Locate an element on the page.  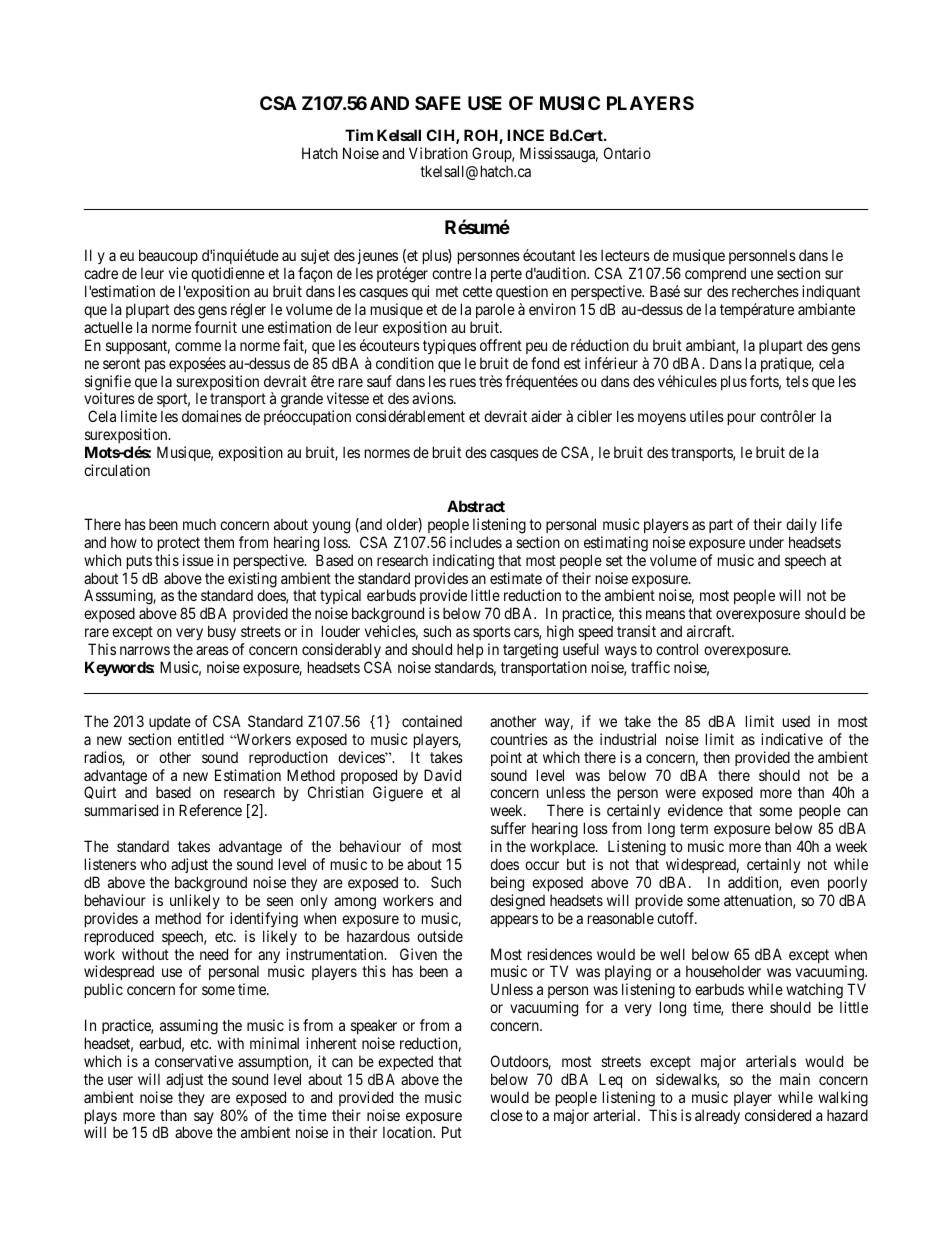
Reference is located at coordinates (210, 810).
